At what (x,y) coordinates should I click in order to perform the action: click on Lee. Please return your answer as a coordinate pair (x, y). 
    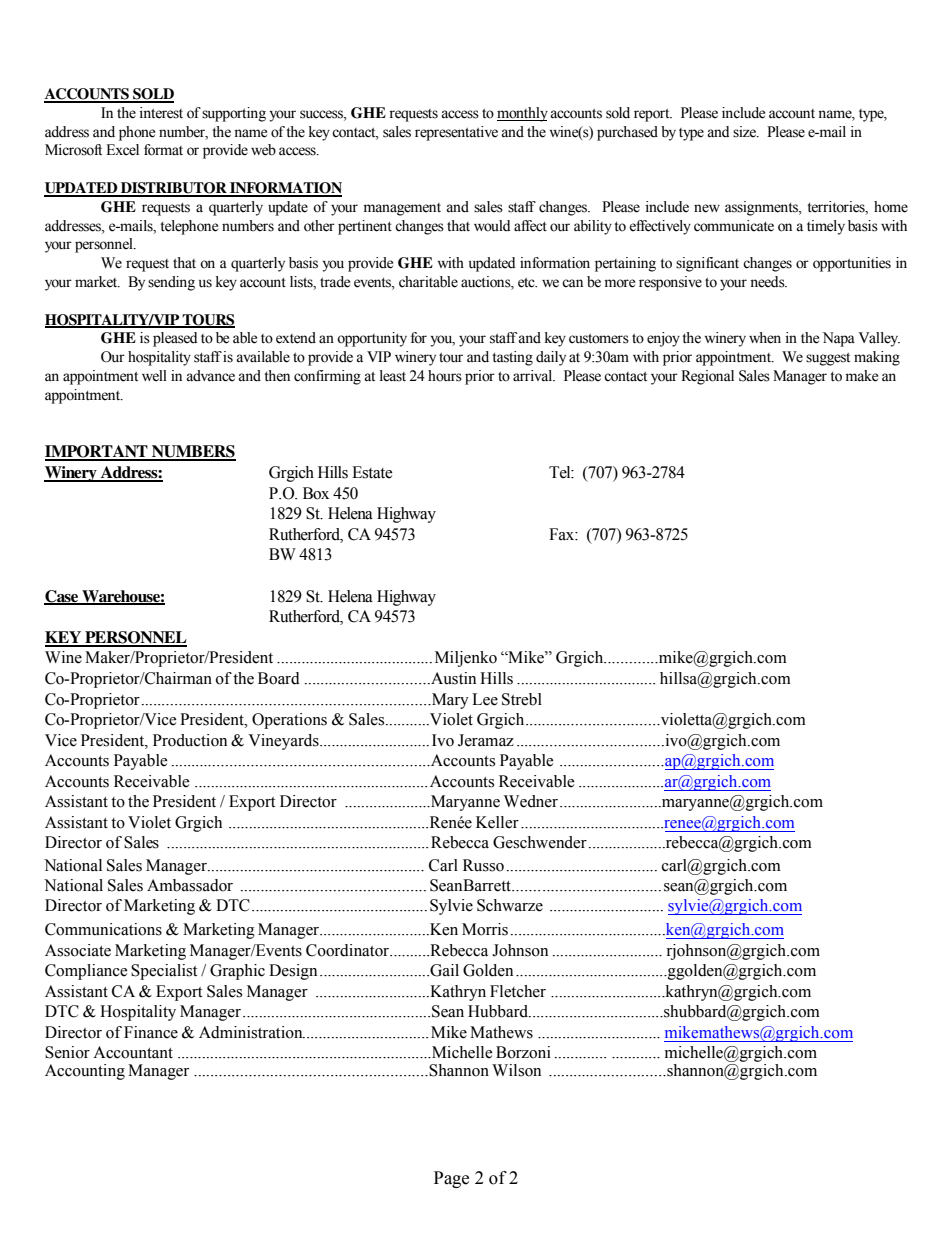
    Looking at the image, I should click on (485, 699).
